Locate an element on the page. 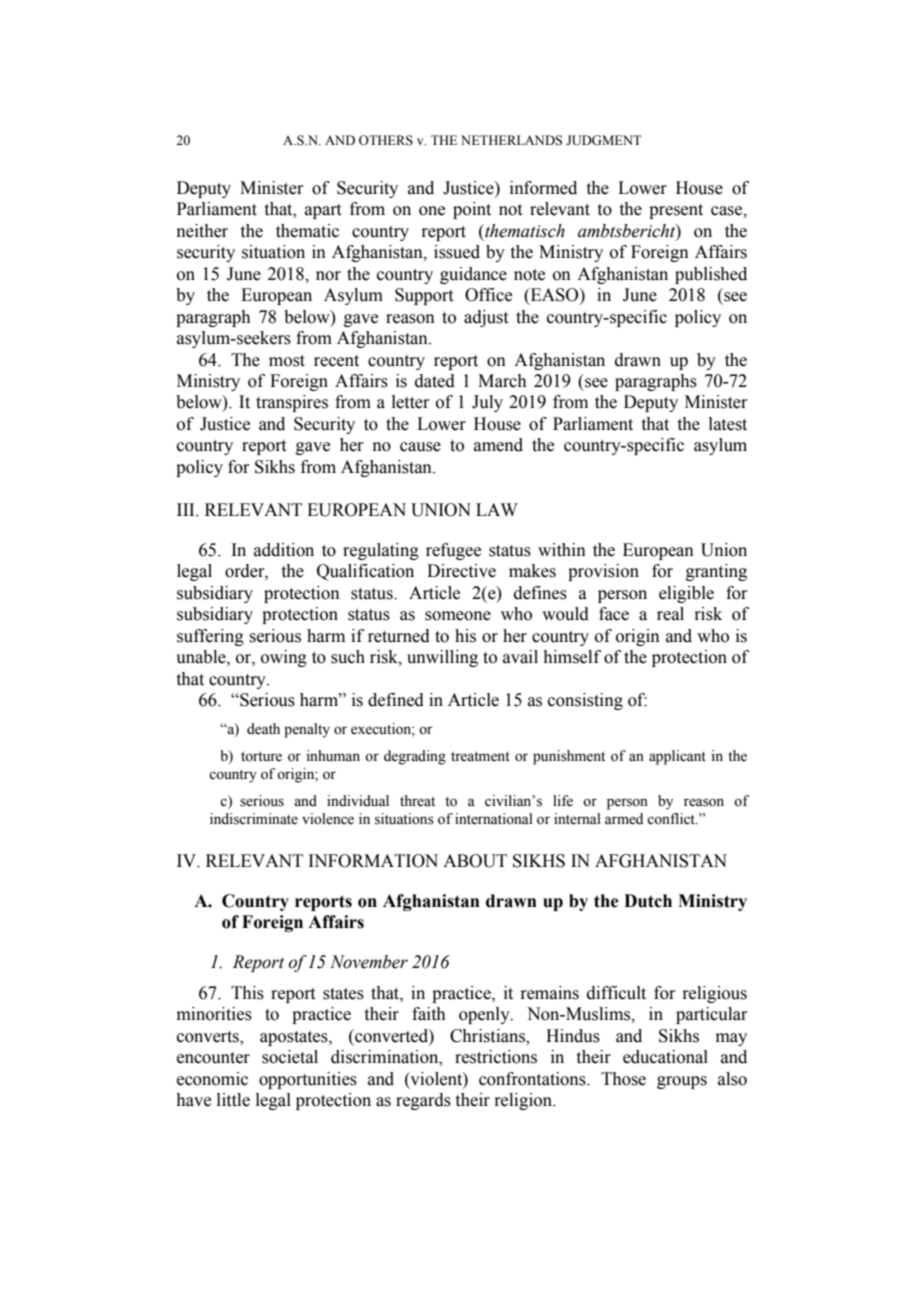  little is located at coordinates (233, 1100).
